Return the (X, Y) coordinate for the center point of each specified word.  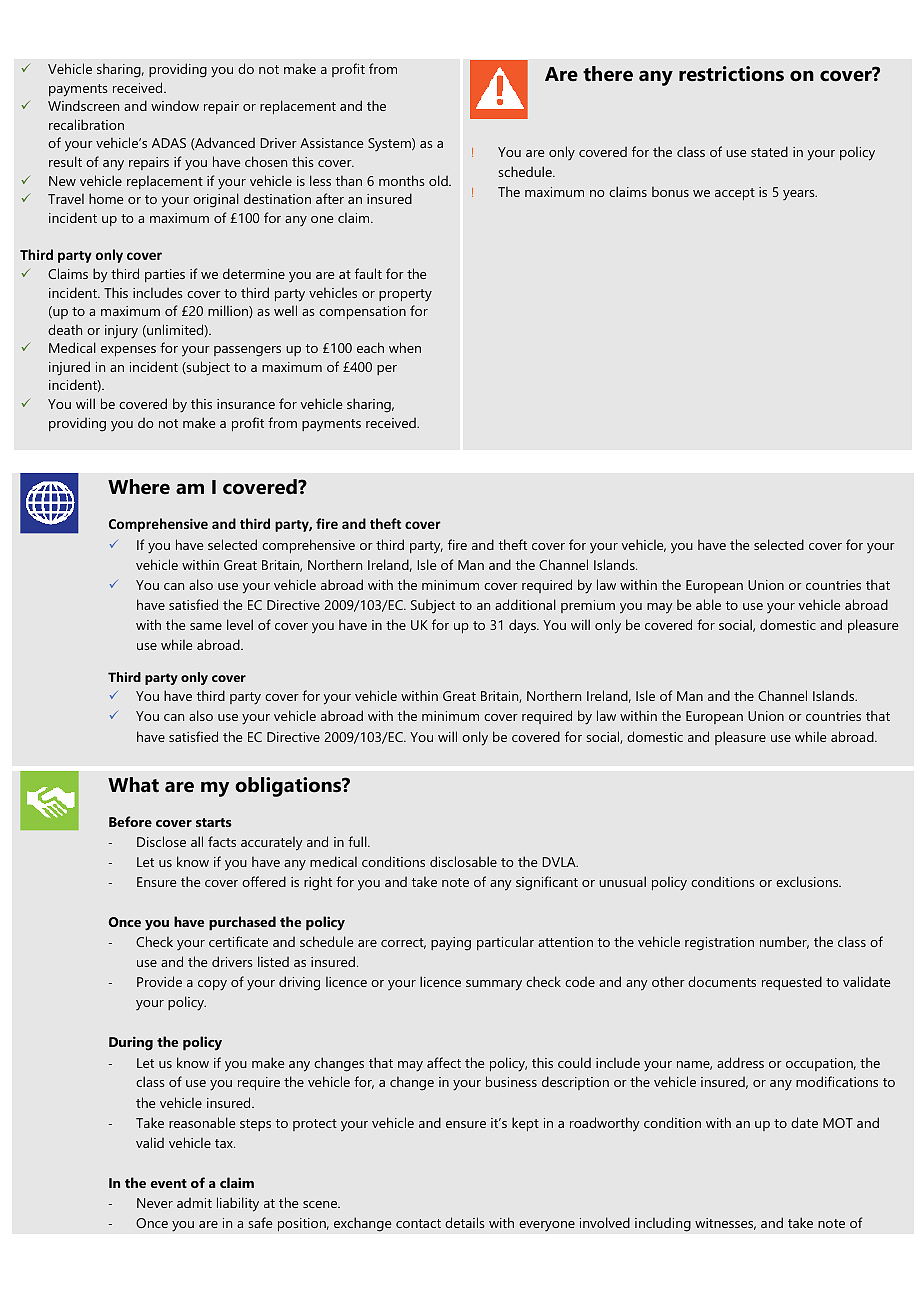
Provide (159, 981)
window (175, 106)
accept (735, 194)
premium (588, 606)
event (169, 1183)
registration (719, 944)
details (465, 1222)
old (439, 180)
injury (121, 332)
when (405, 347)
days (523, 626)
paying (451, 944)
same (206, 626)
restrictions (731, 74)
